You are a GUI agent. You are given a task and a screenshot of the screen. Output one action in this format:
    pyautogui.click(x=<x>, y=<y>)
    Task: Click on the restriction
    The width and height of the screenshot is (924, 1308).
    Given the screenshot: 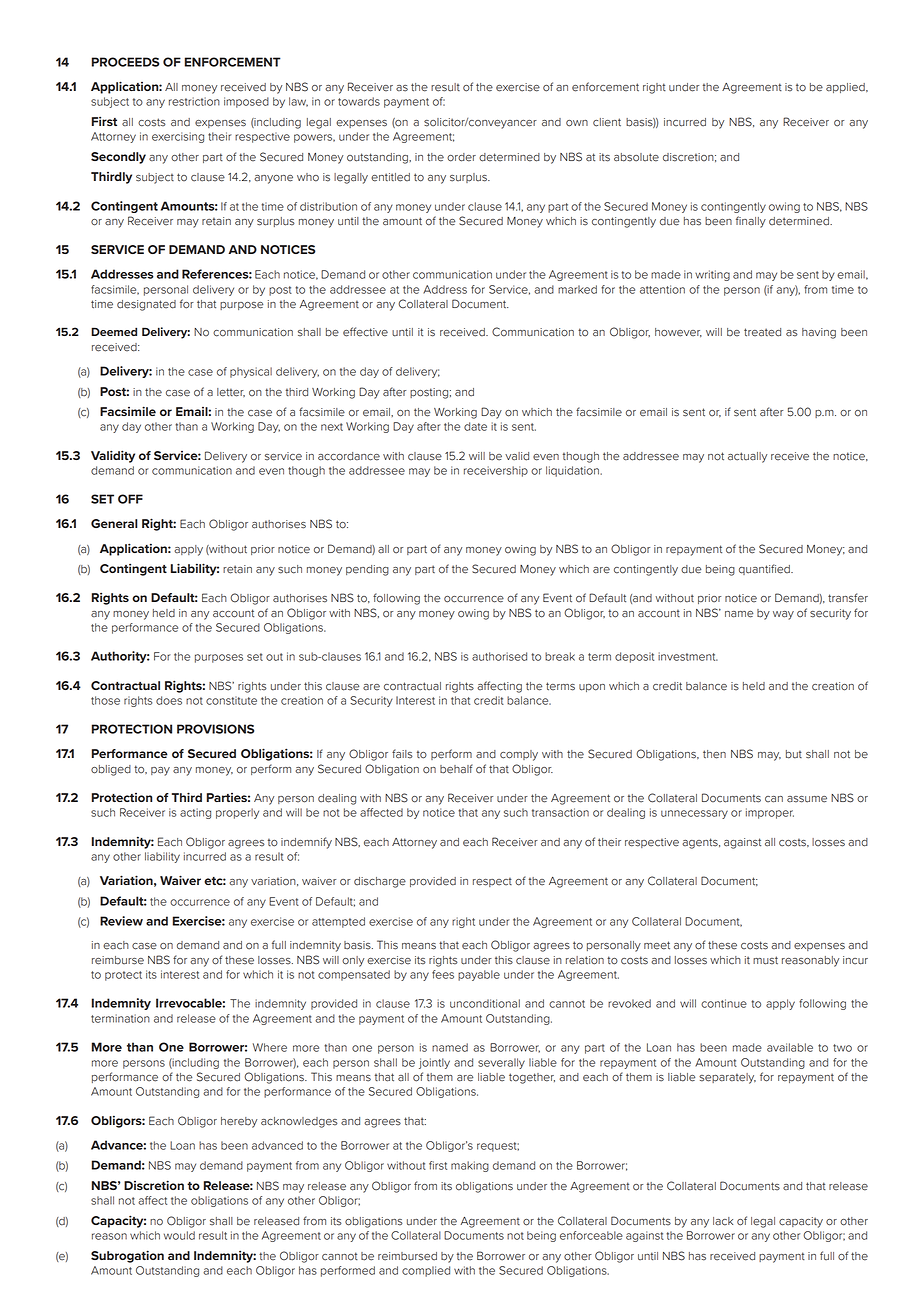 What is the action you would take?
    pyautogui.click(x=194, y=101)
